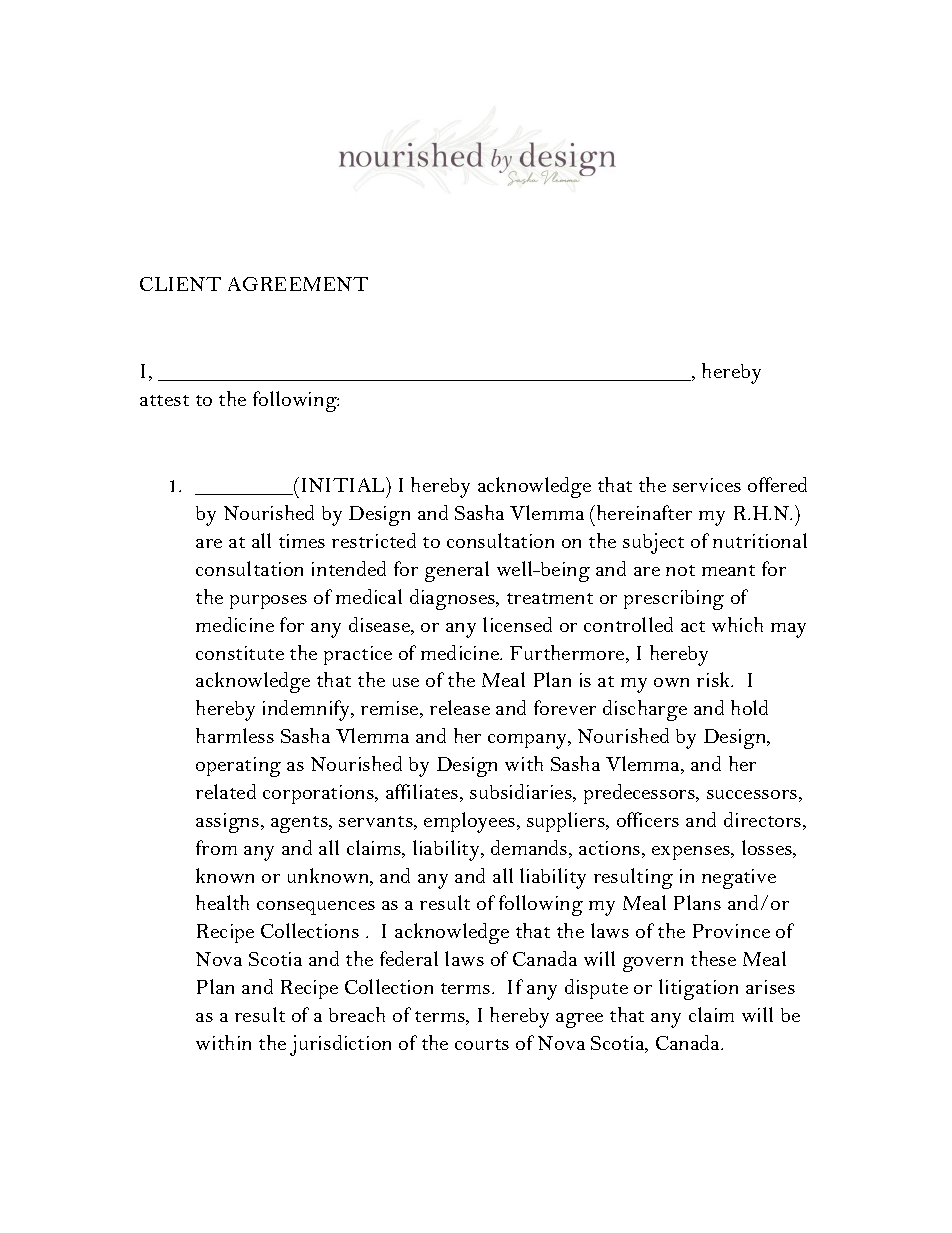  What do you see at coordinates (482, 1044) in the image?
I see `courts` at bounding box center [482, 1044].
